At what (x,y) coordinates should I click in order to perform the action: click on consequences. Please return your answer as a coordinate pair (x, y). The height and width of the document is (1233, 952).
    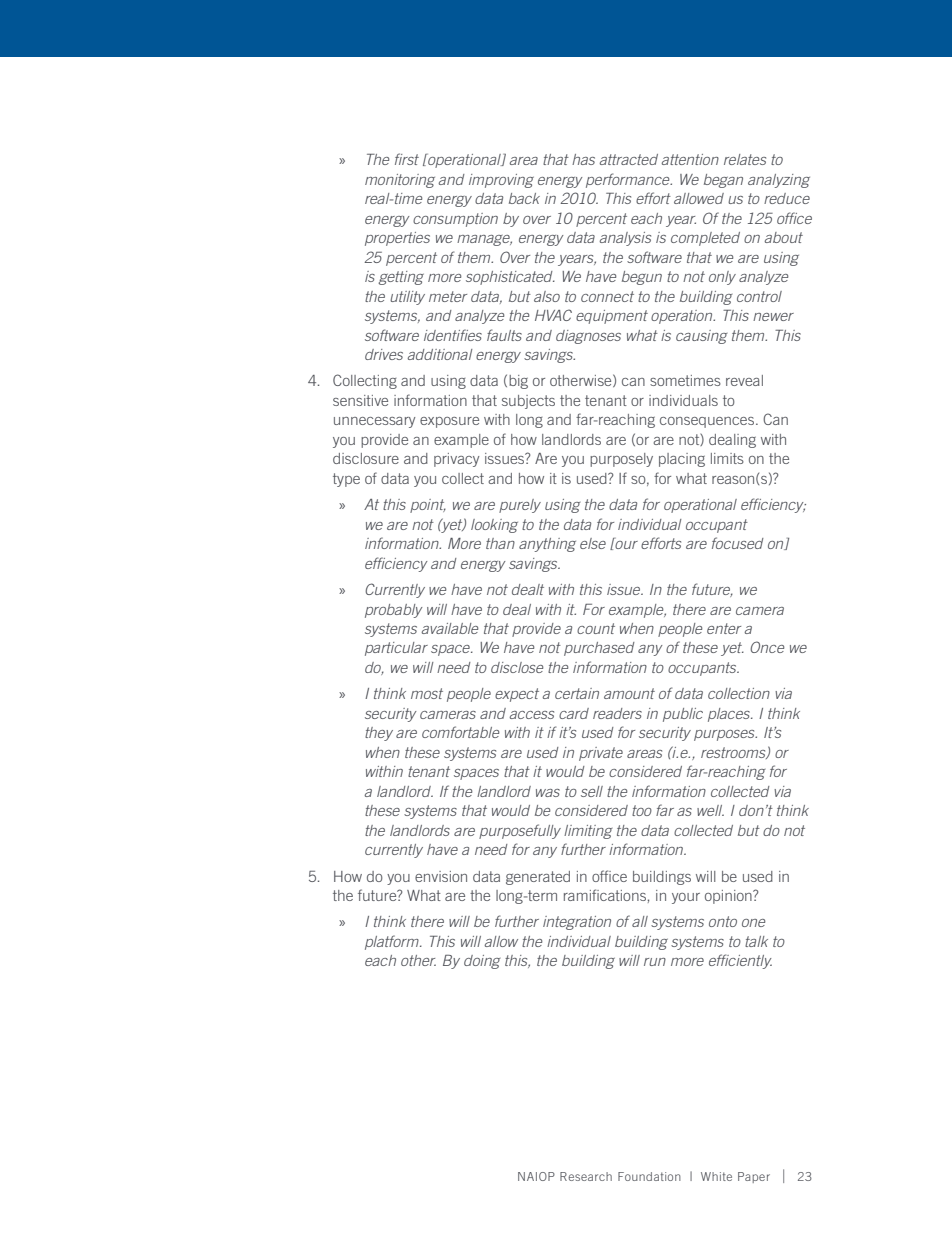
    Looking at the image, I should click on (708, 422).
